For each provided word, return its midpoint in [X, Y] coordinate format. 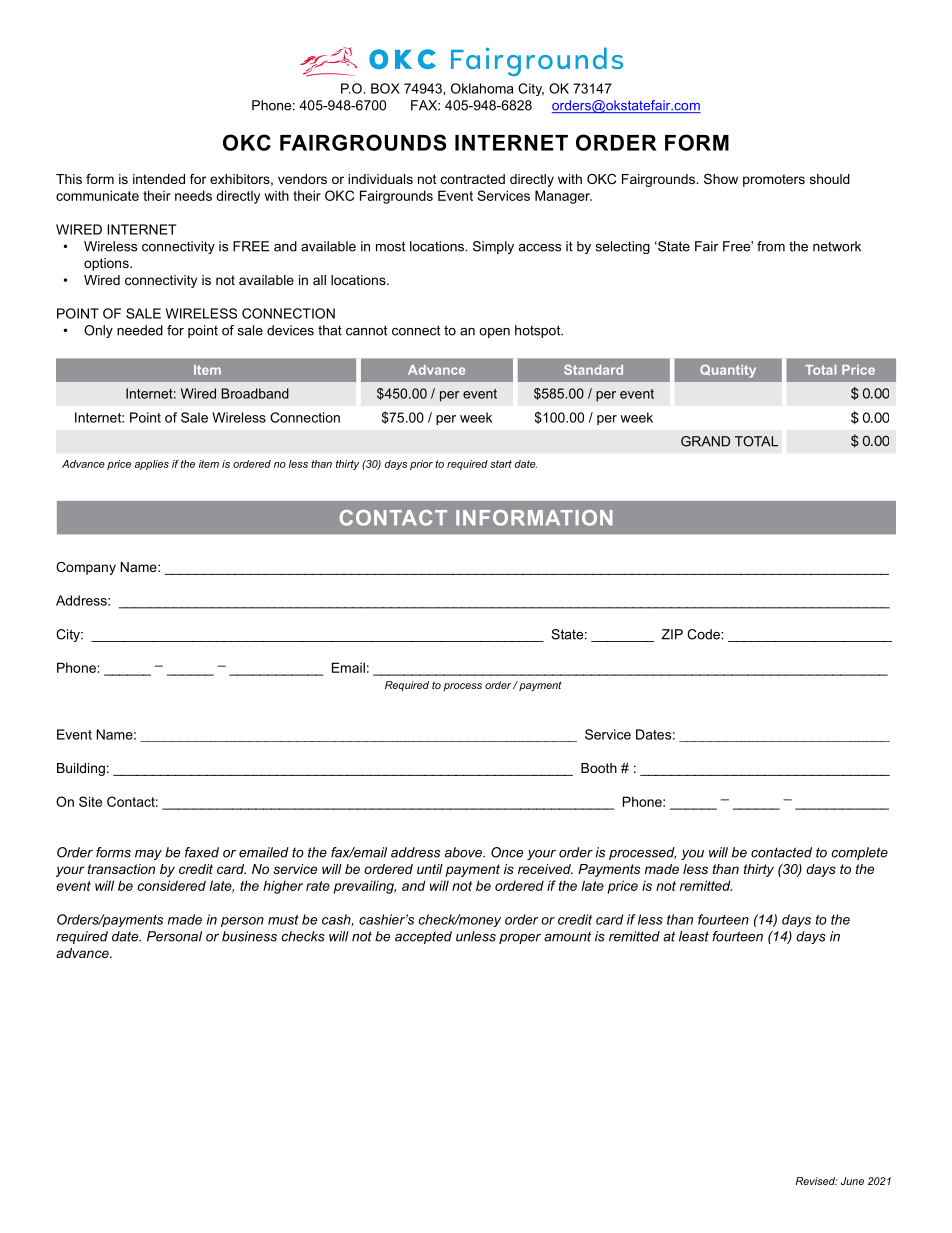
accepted [423, 937]
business [249, 936]
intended [159, 179]
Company [86, 568]
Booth [599, 768]
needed [140, 330]
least [694, 936]
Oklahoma [482, 88]
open [494, 333]
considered [172, 885]
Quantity [728, 371]
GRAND [705, 441]
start [501, 464]
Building [81, 769]
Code [704, 634]
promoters [774, 180]
